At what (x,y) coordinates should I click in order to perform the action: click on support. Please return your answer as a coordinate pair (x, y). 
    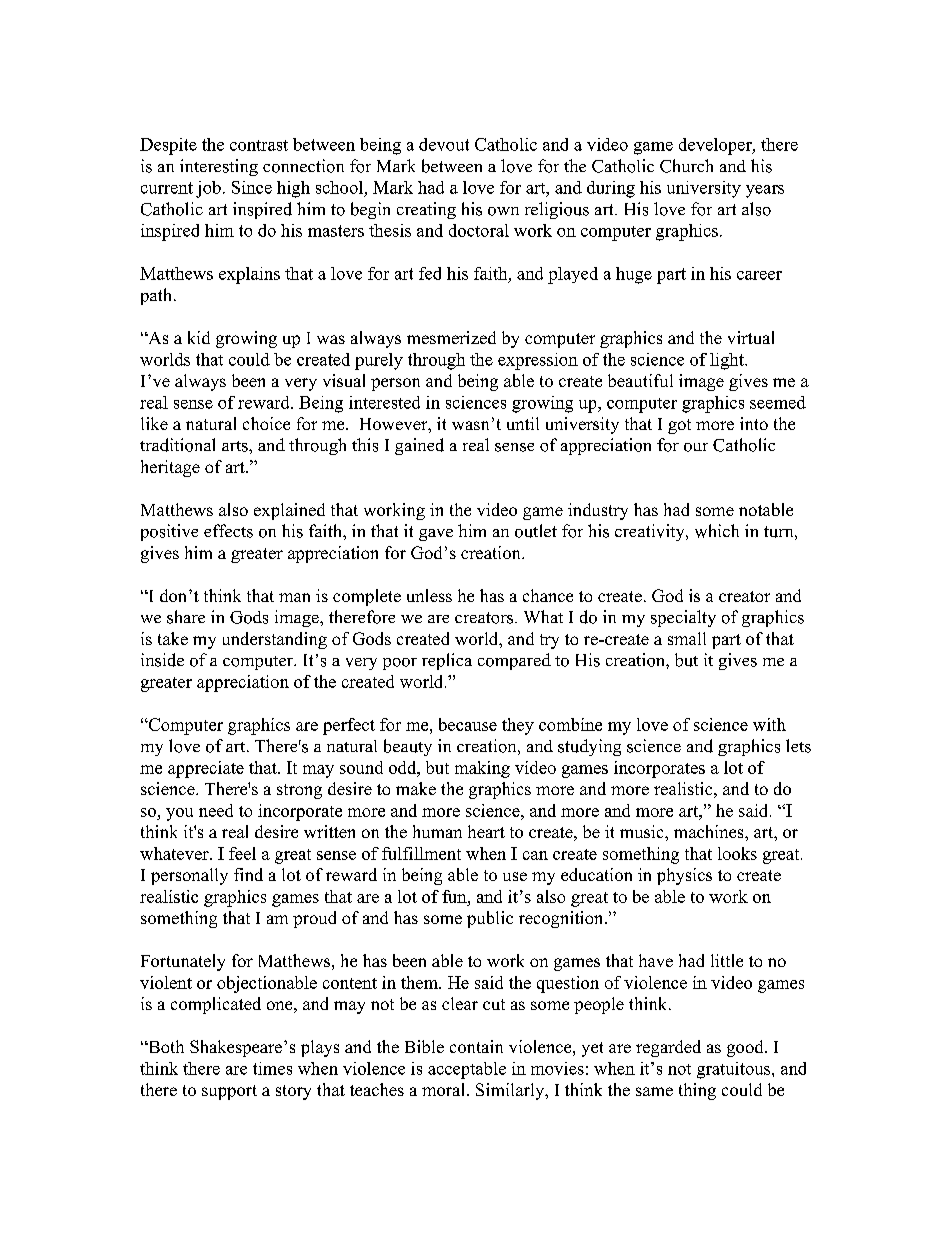
    Looking at the image, I should click on (229, 1092).
